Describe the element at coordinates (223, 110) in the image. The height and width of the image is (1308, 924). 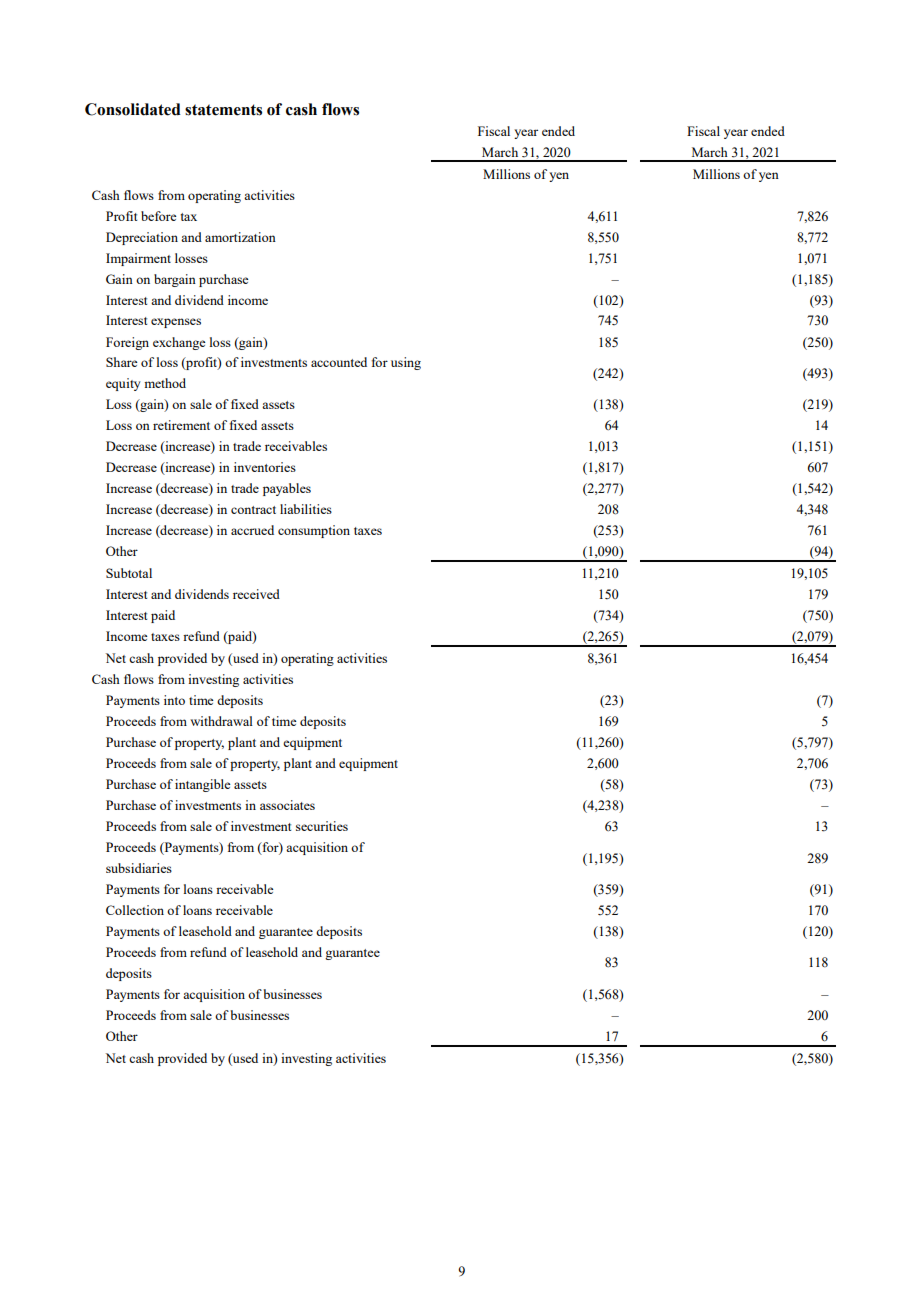
I see `statements` at that location.
